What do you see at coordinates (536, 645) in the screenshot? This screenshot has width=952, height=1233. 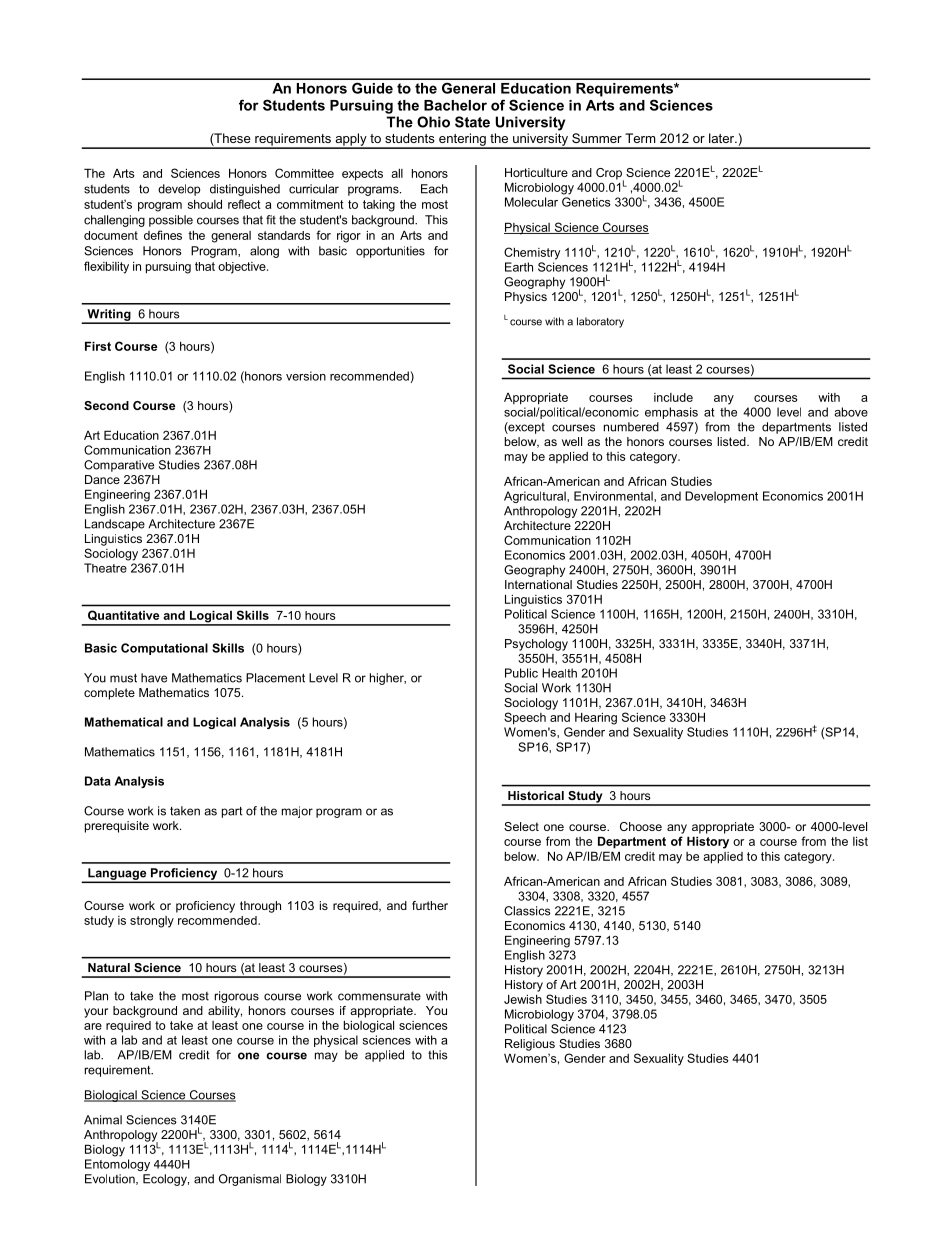 I see `Psychology` at bounding box center [536, 645].
